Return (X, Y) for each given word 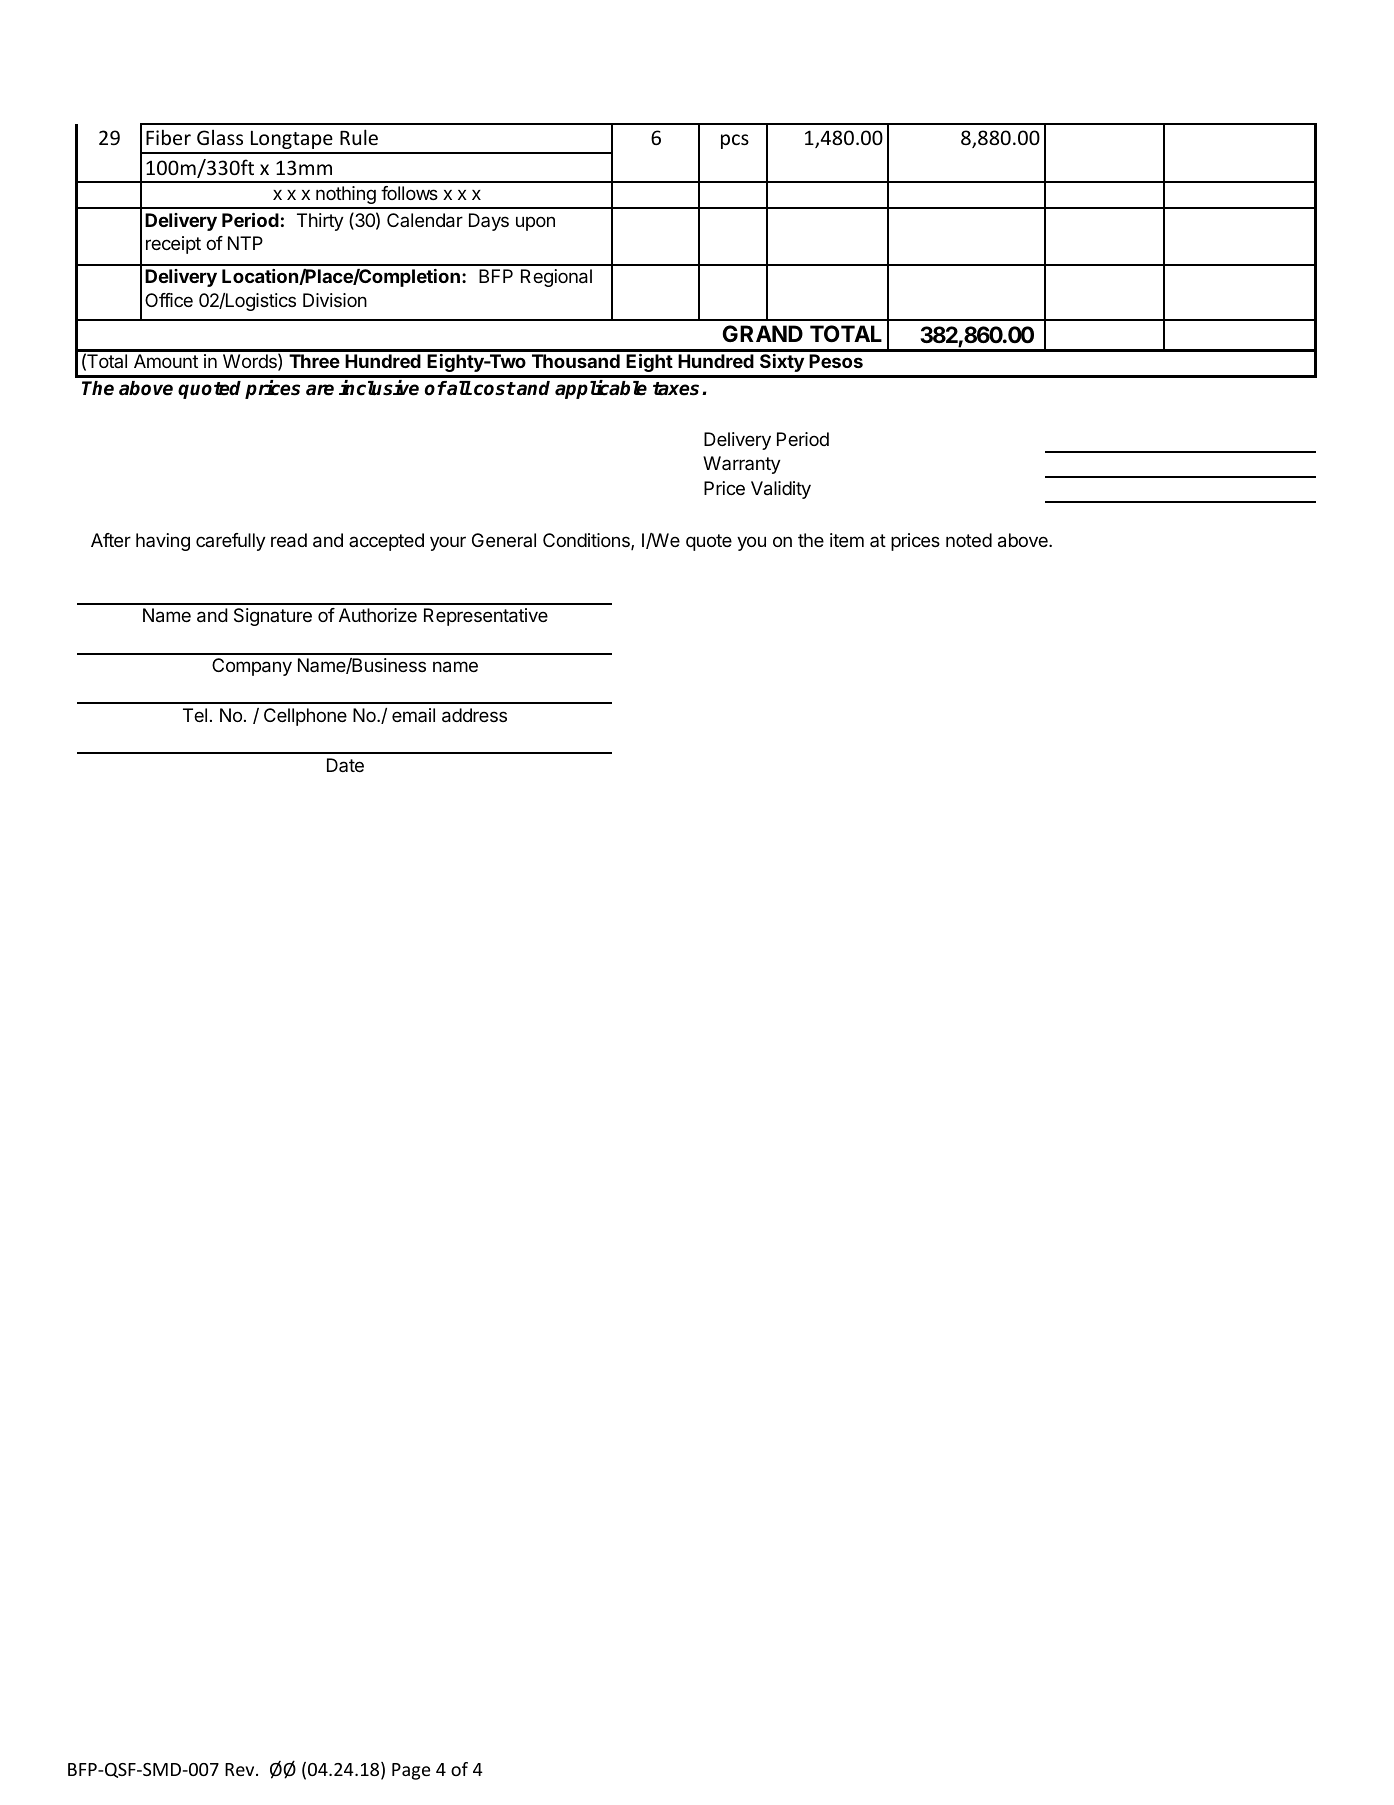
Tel (195, 715)
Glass (220, 137)
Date (345, 765)
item (847, 540)
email (413, 715)
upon (535, 223)
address (474, 715)
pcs (735, 141)
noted (969, 540)
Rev (241, 1769)
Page (411, 1771)
